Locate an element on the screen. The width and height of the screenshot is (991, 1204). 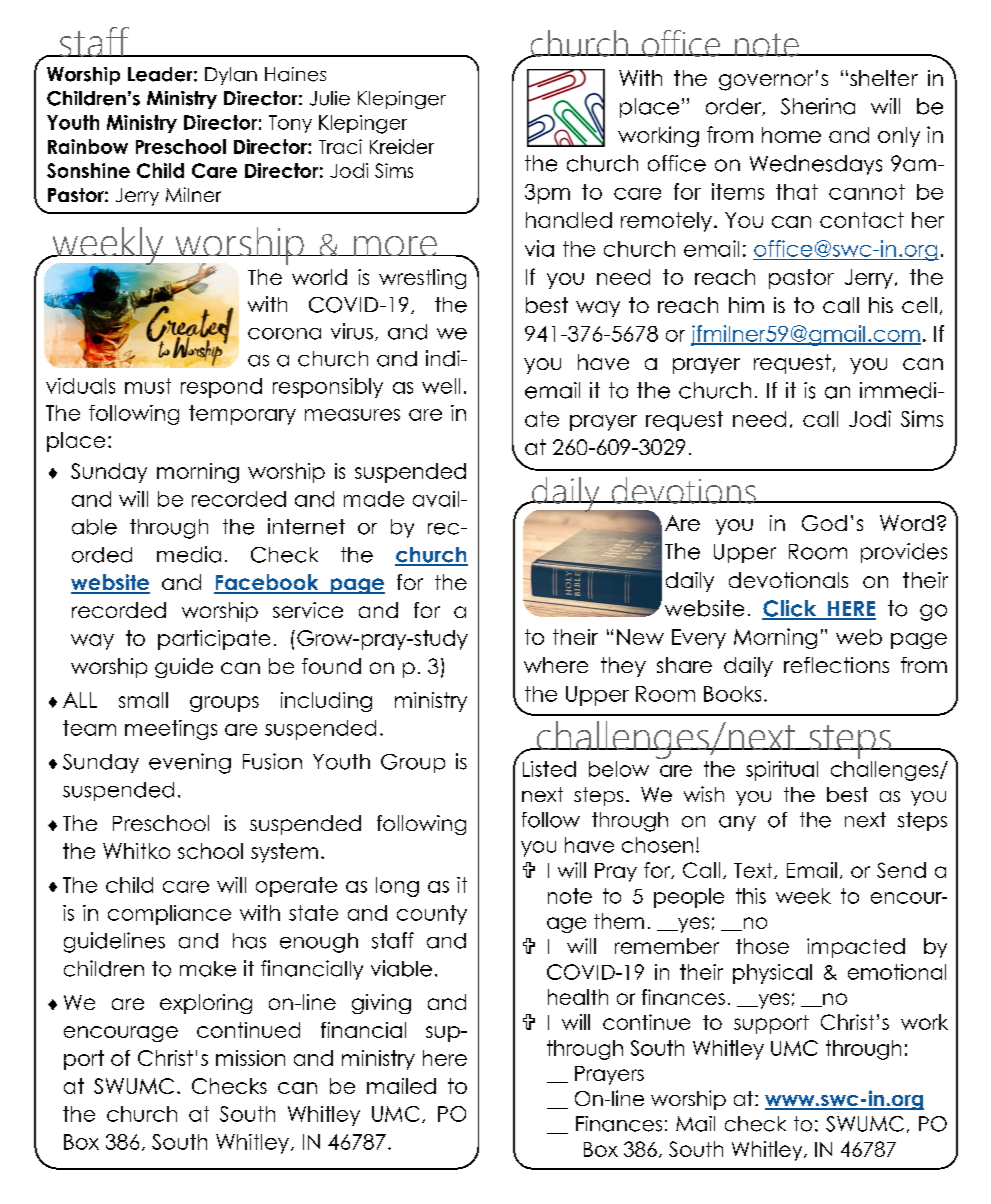
Facebook is located at coordinates (267, 583).
